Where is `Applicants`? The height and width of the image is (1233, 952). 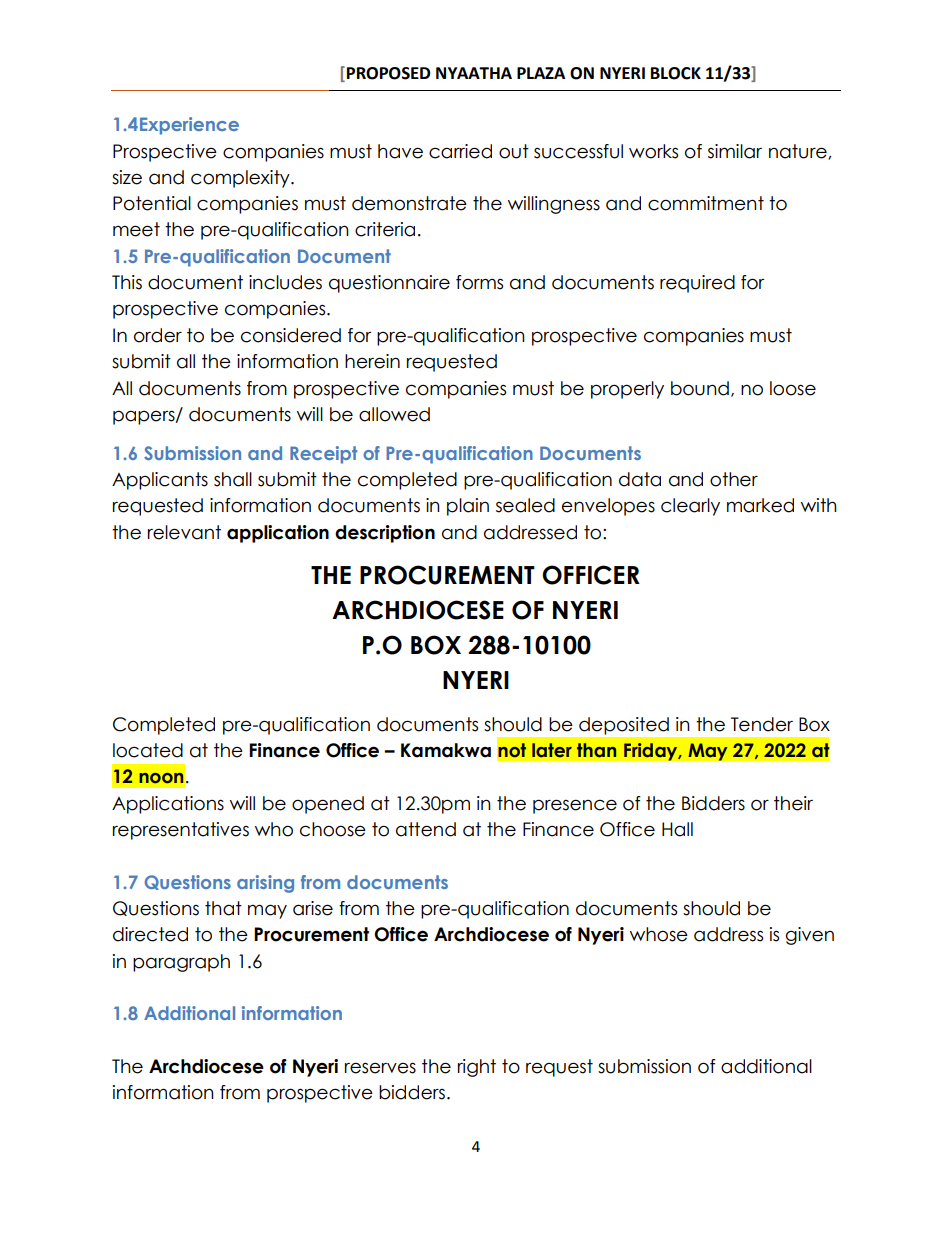 Applicants is located at coordinates (160, 481).
